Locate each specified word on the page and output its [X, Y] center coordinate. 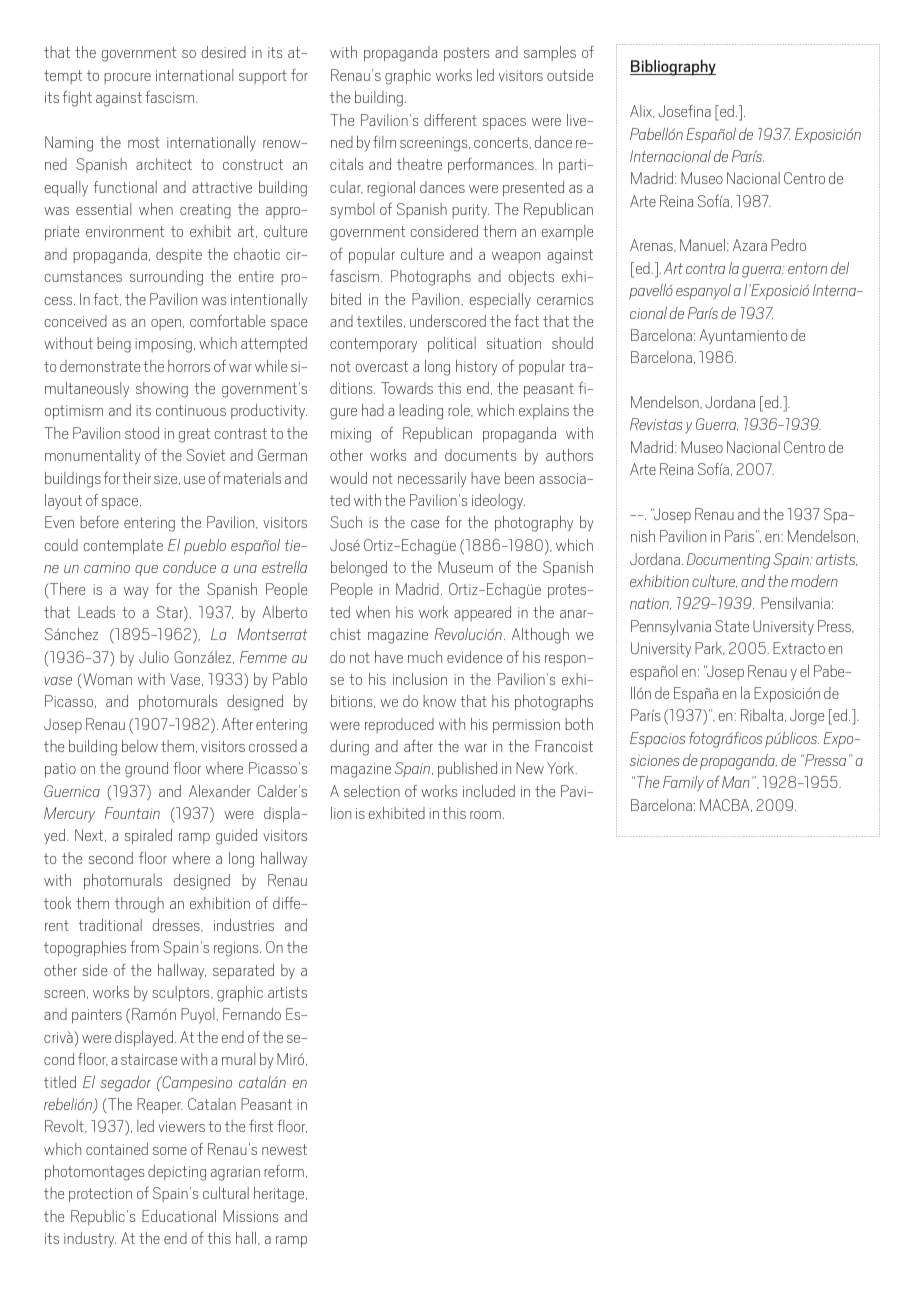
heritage [280, 1195]
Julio [154, 657]
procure [127, 78]
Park [709, 648]
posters [467, 54]
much [425, 657]
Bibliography [673, 67]
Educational [179, 1216]
